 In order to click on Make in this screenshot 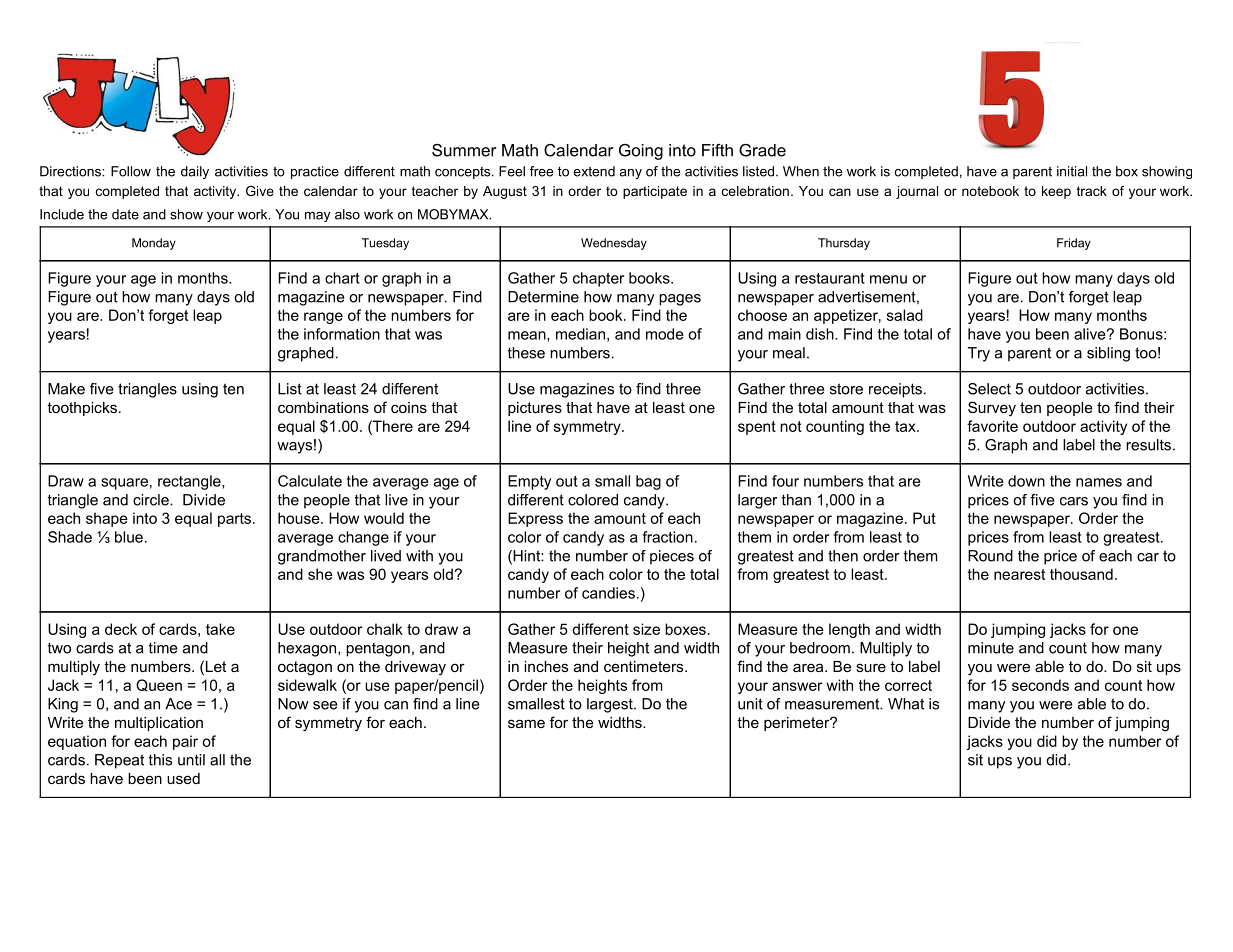, I will do `click(66, 389)`.
